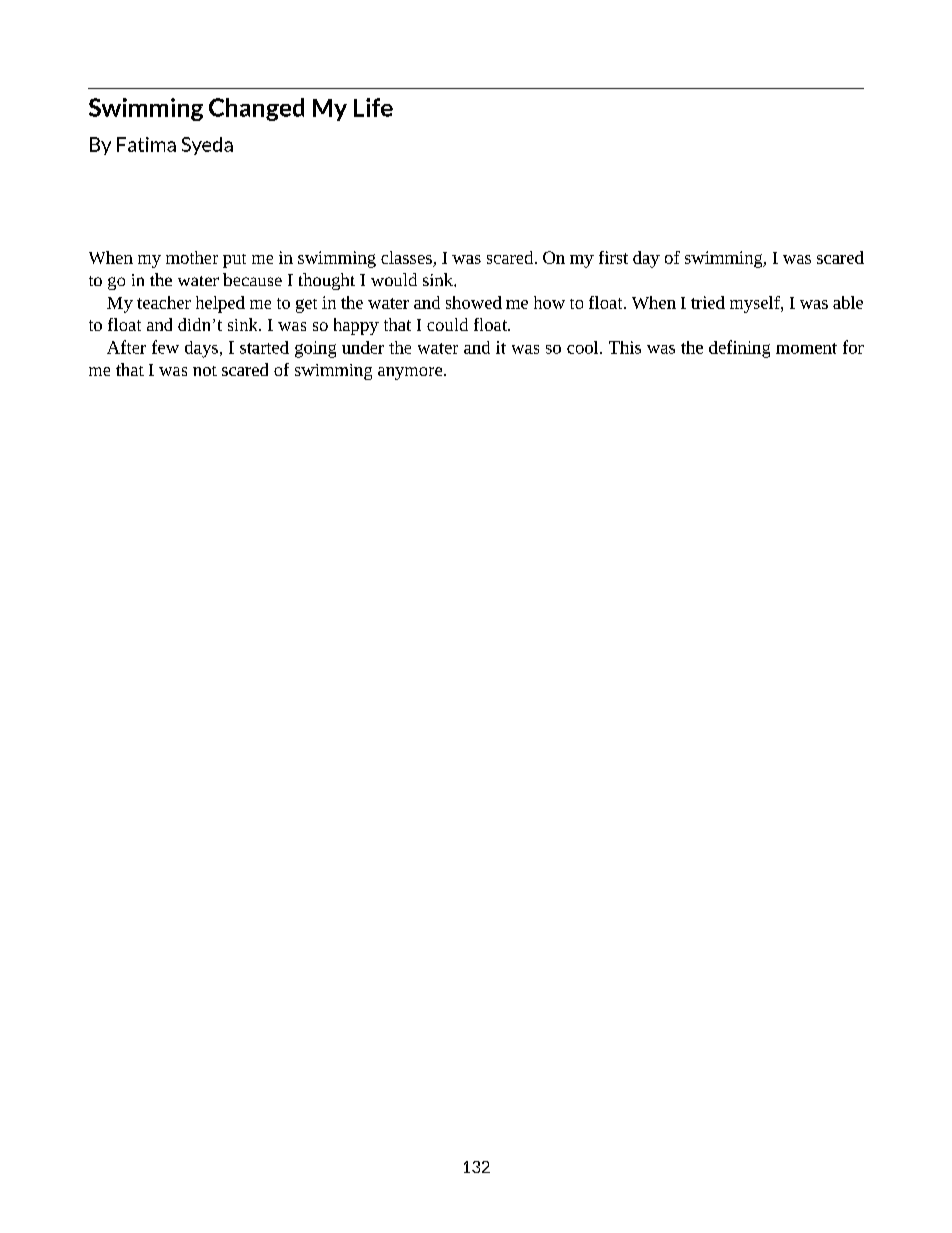 Image resolution: width=952 pixels, height=1233 pixels. I want to click on Changed, so click(256, 109).
